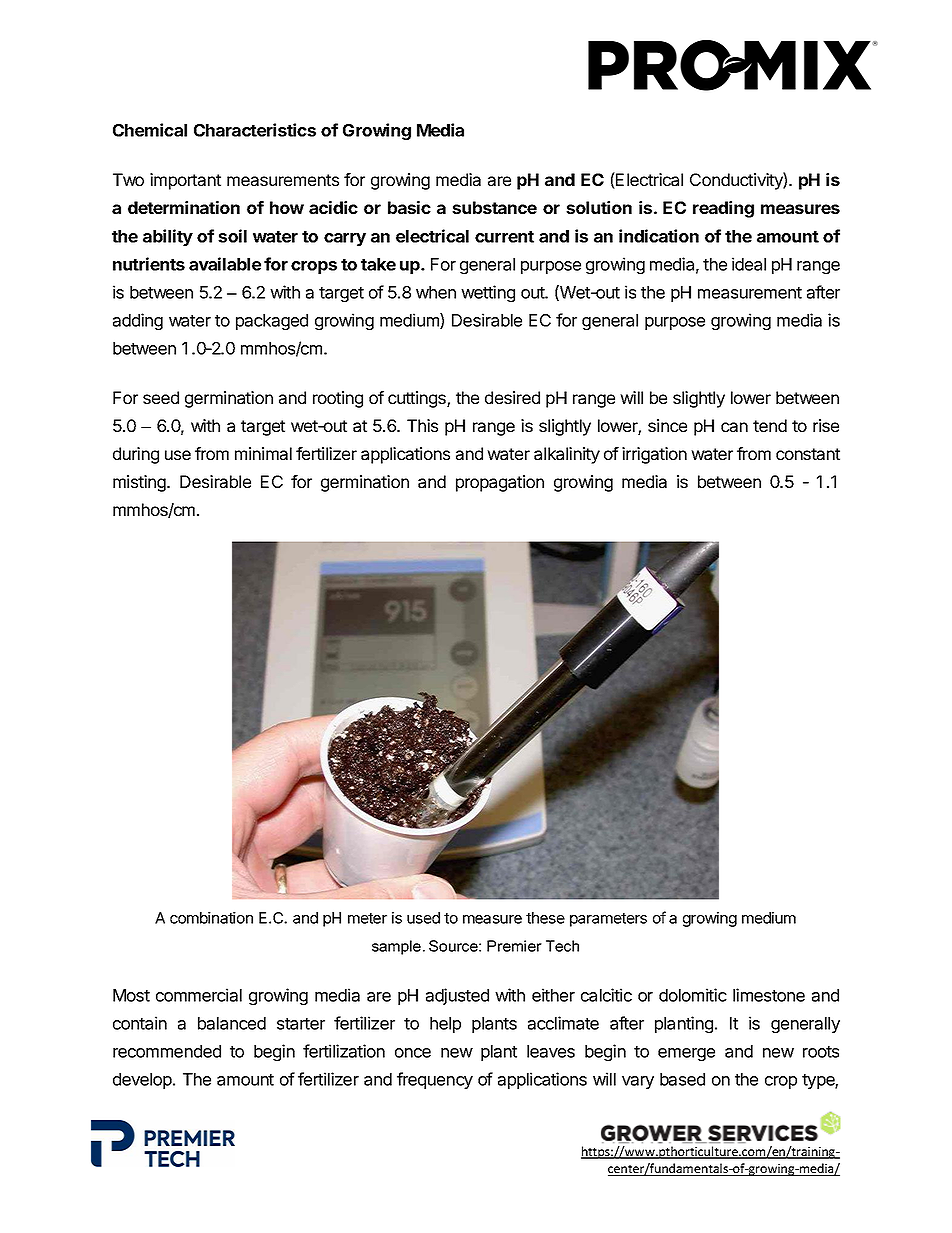  What do you see at coordinates (545, 918) in the screenshot?
I see `these` at bounding box center [545, 918].
